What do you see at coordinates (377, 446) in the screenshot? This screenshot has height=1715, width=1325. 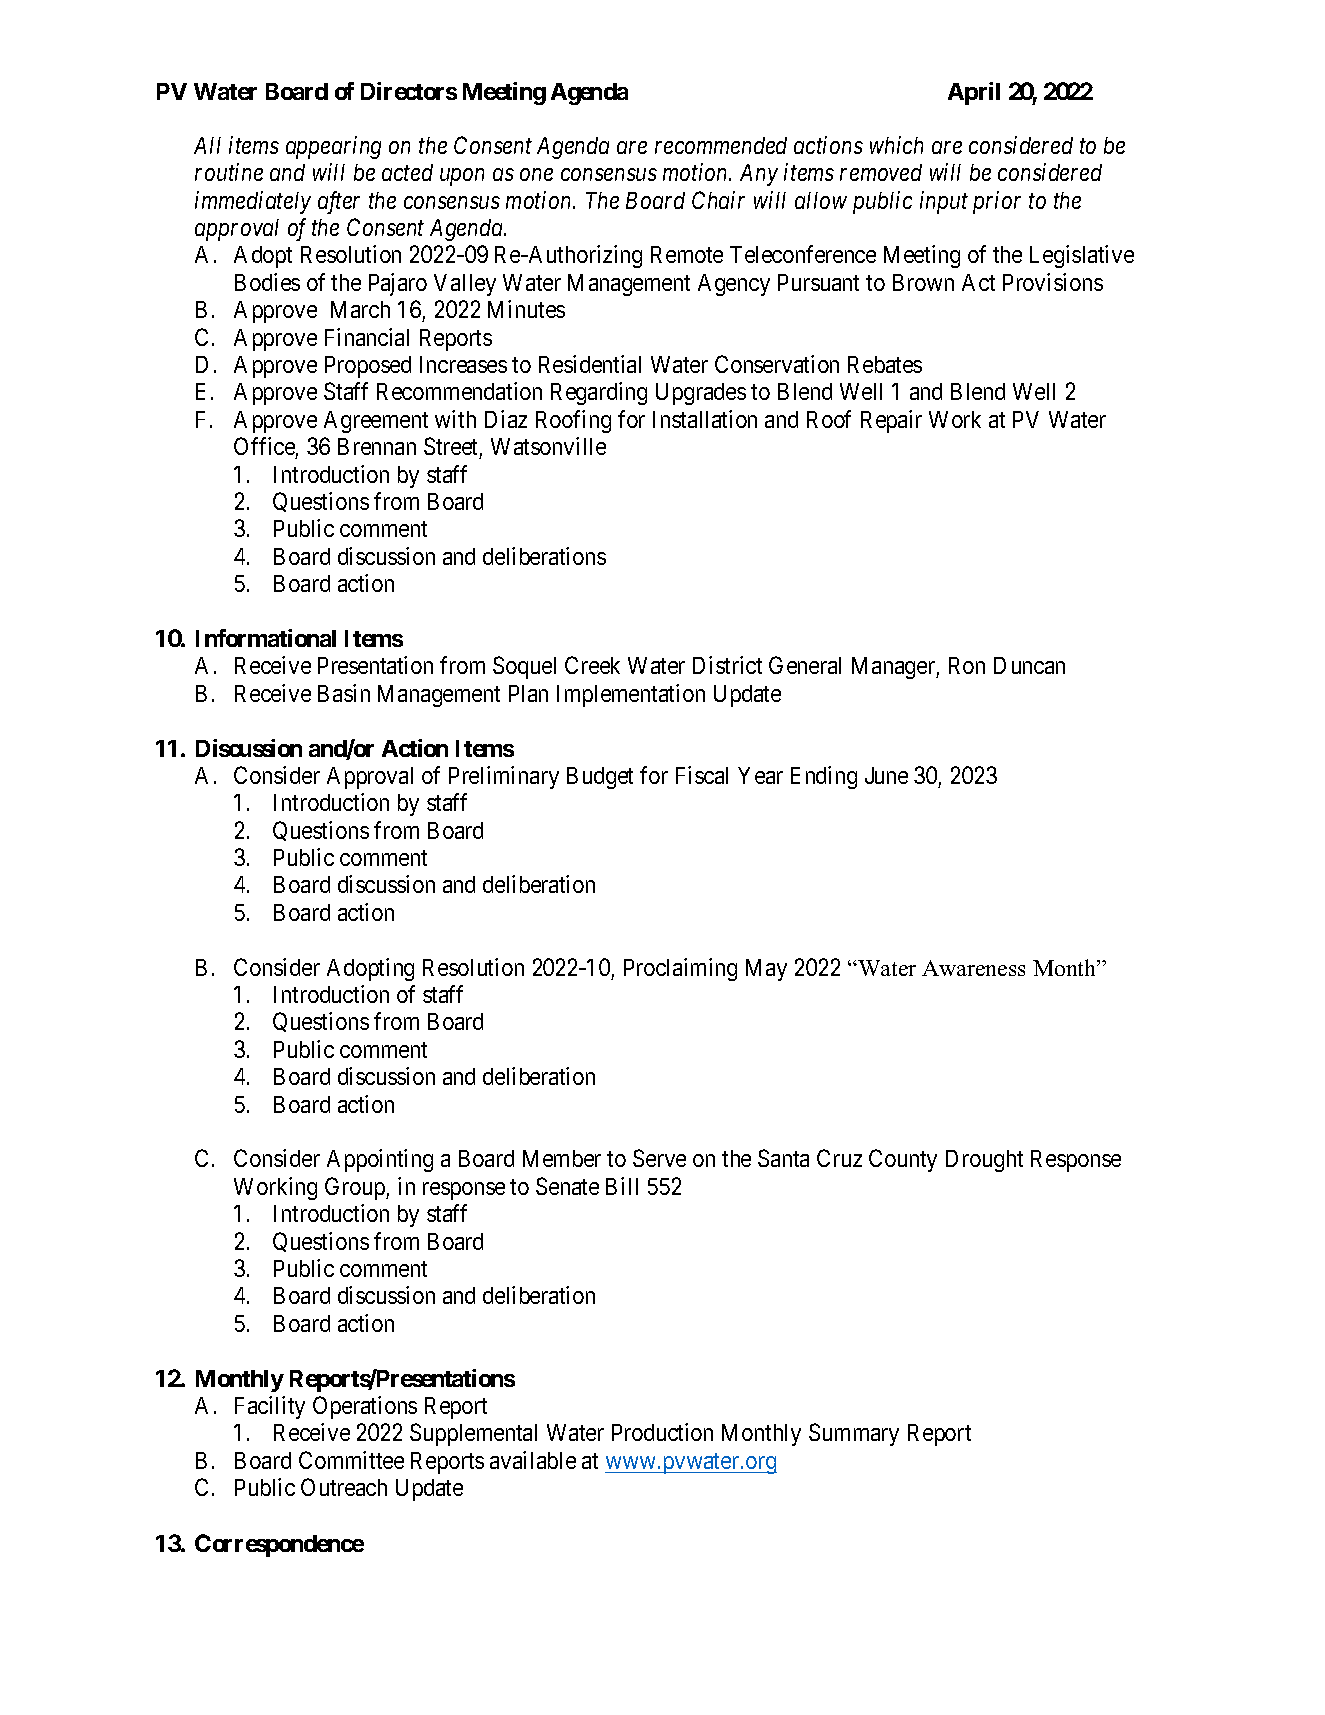 I see `Brennan` at bounding box center [377, 446].
